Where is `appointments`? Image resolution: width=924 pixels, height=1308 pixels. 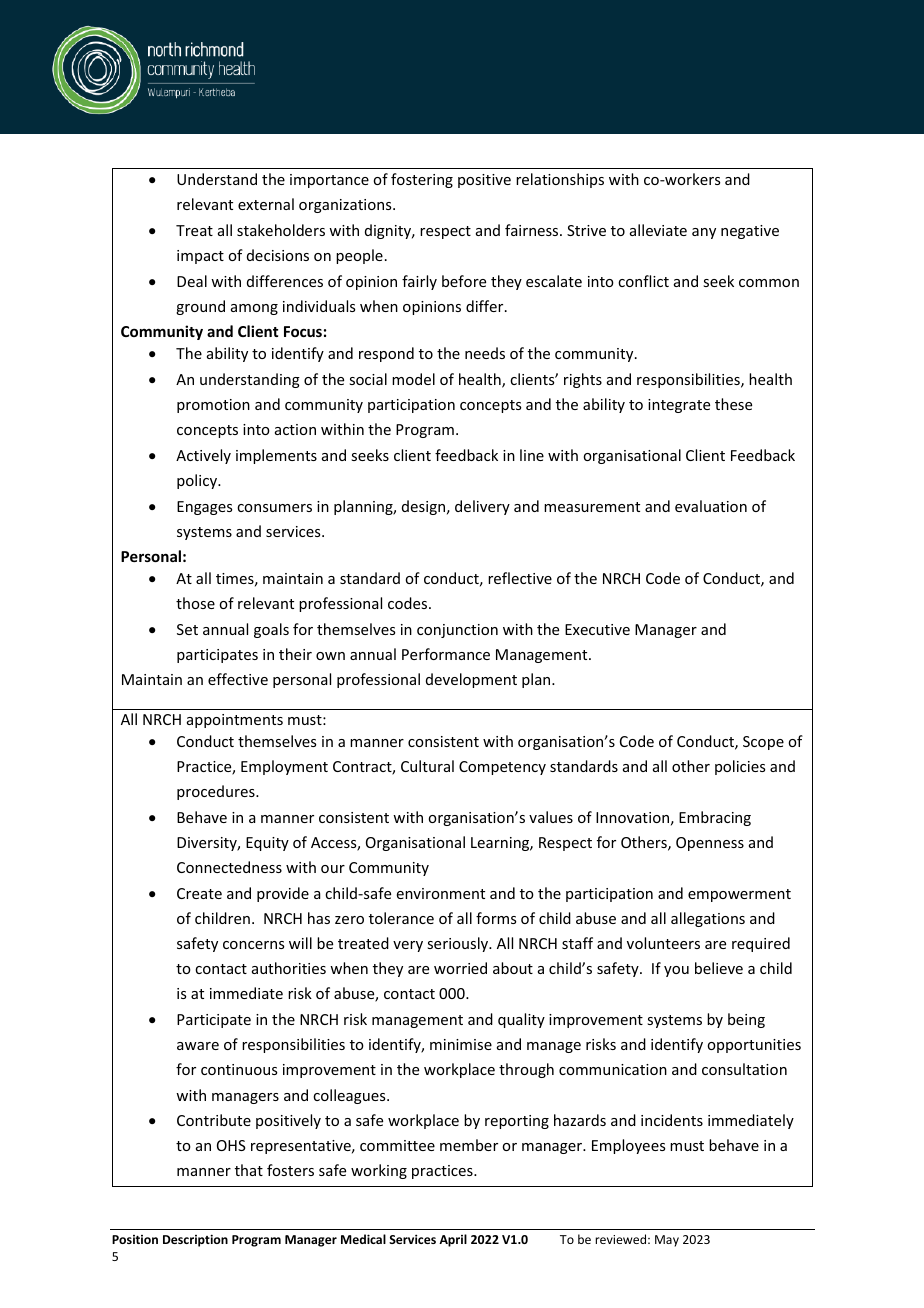
appointments is located at coordinates (235, 721).
